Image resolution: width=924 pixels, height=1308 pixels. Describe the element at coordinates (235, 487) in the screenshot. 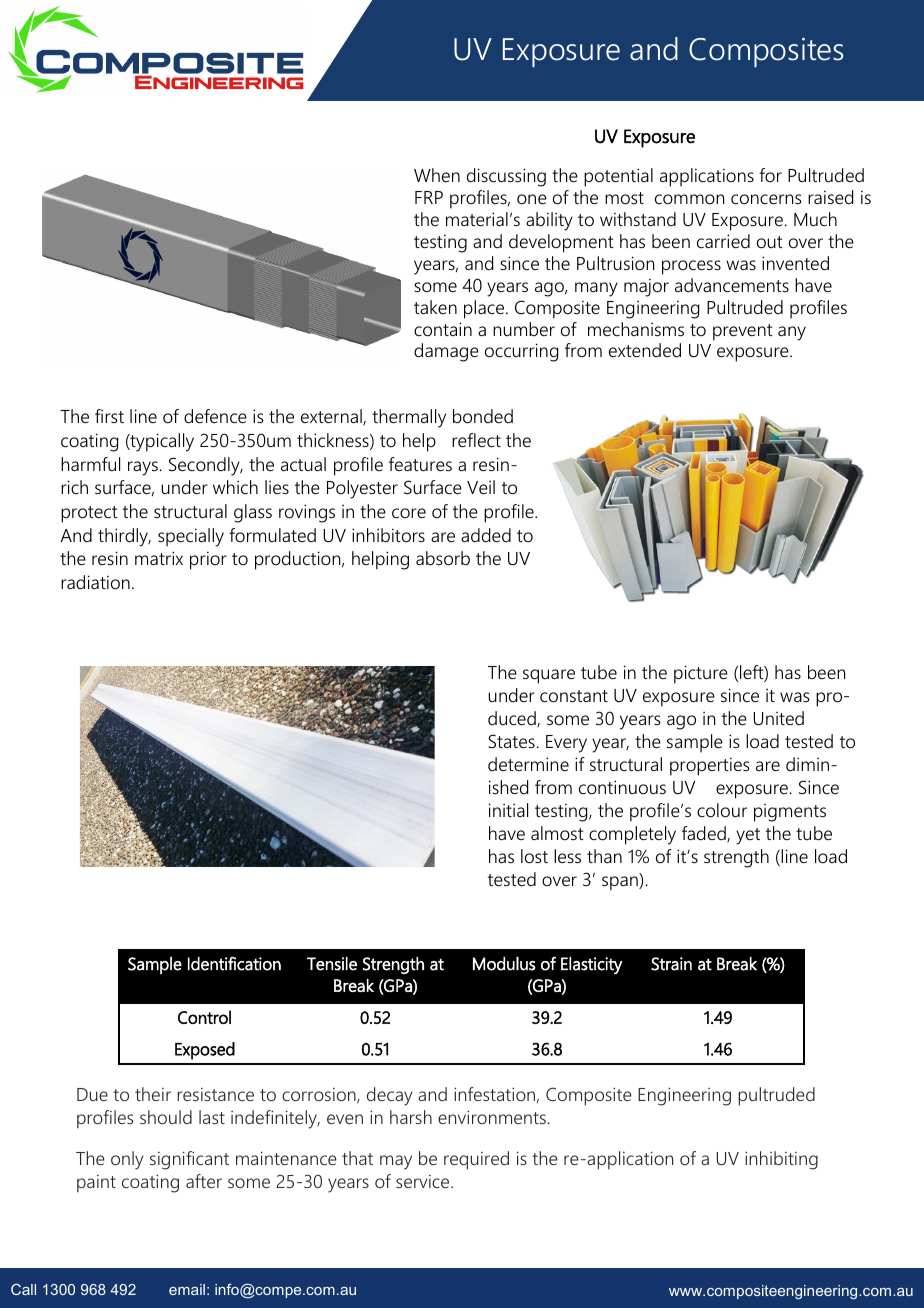

I see `which` at that location.
